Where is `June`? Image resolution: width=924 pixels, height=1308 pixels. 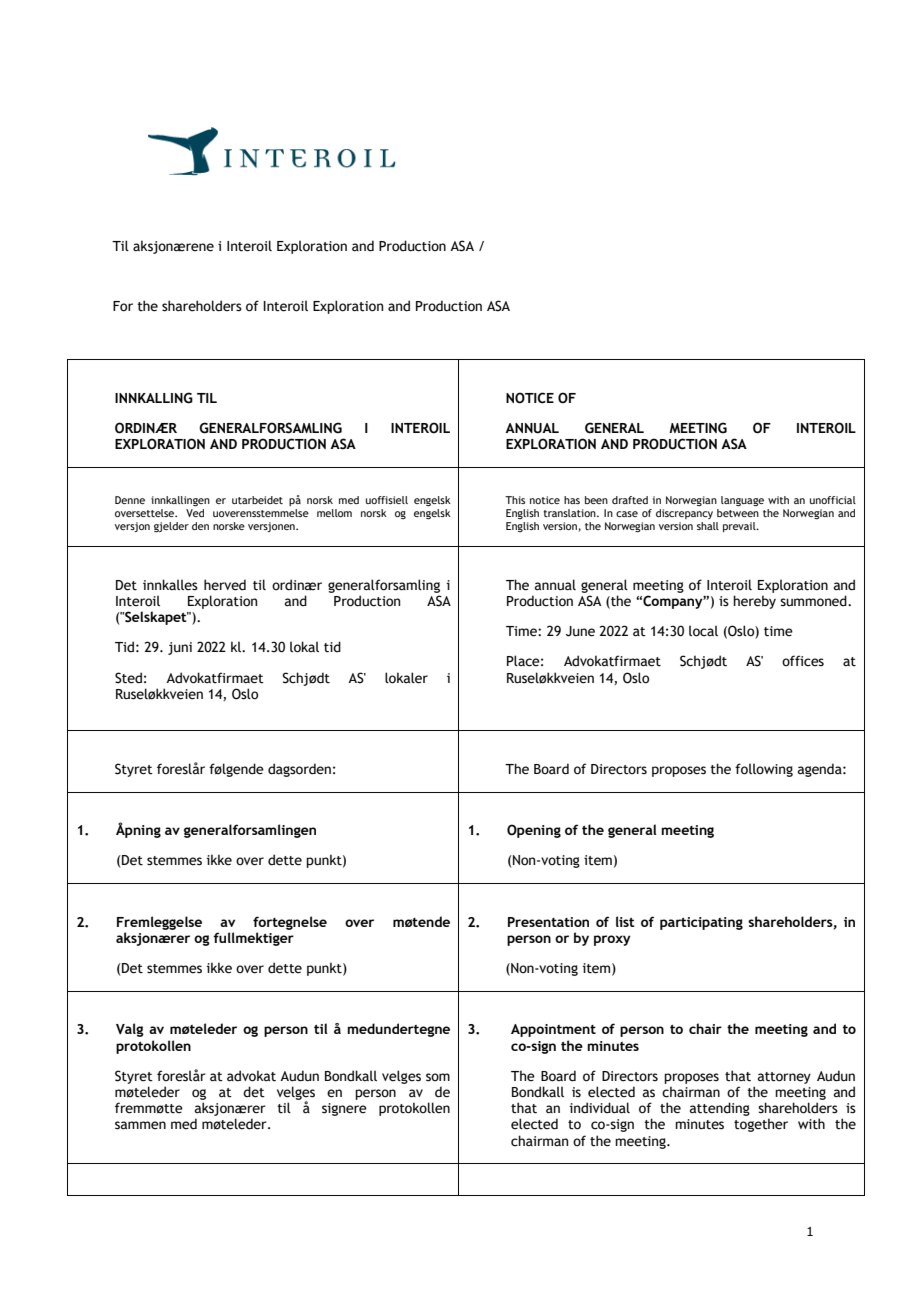
June is located at coordinates (580, 631).
